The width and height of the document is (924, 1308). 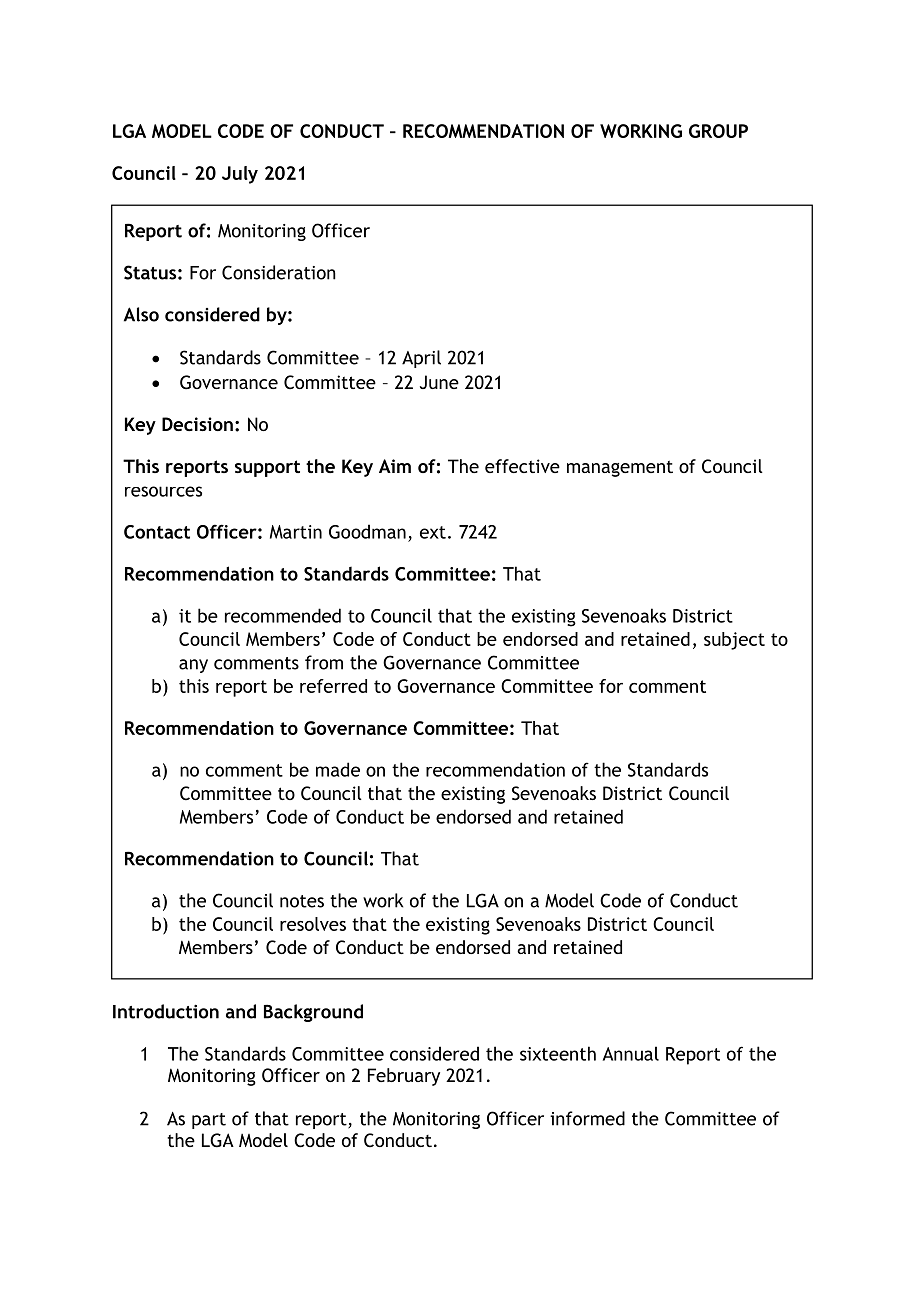 I want to click on made, so click(x=338, y=769).
